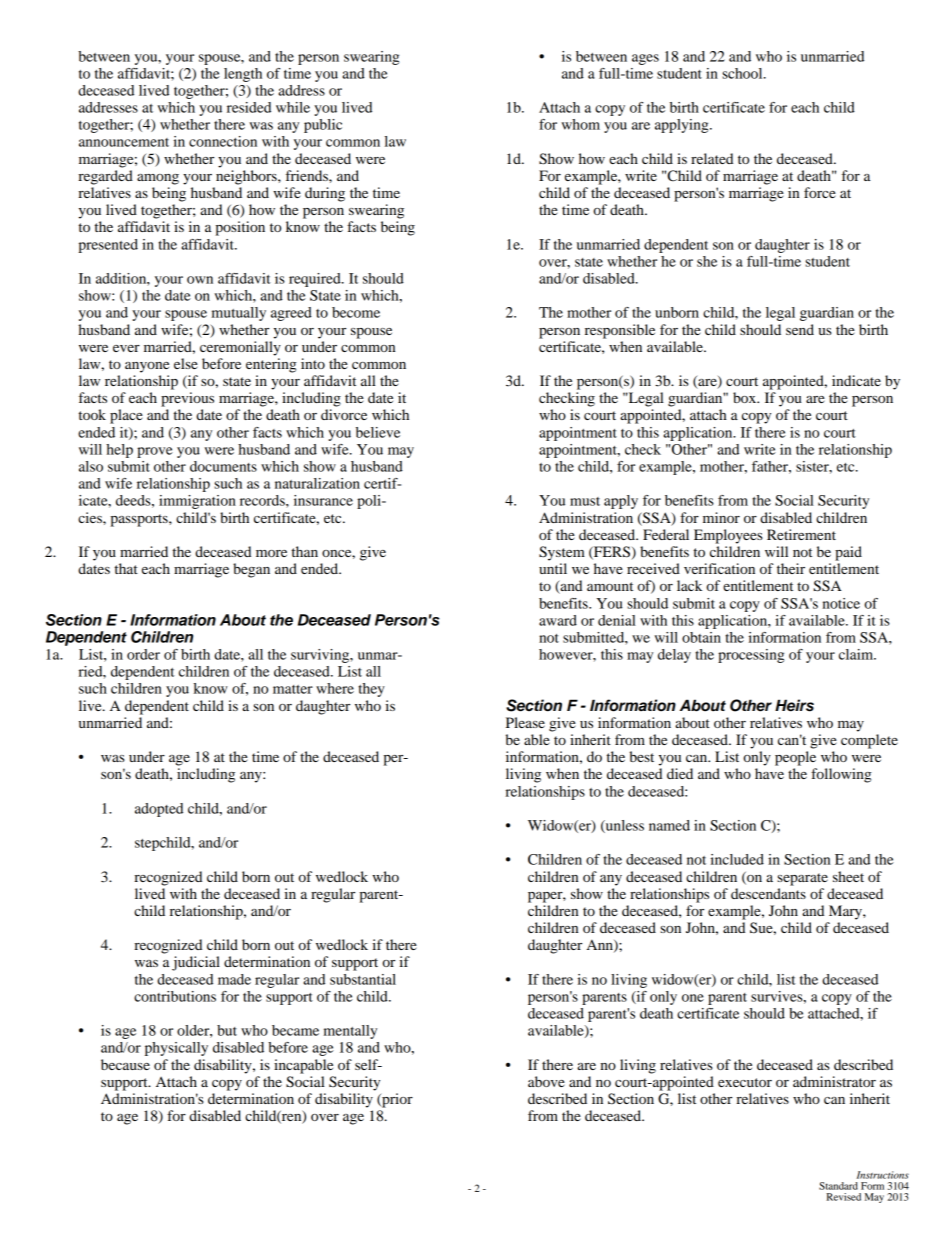  Describe the element at coordinates (125, 1064) in the screenshot. I see `because` at that location.
